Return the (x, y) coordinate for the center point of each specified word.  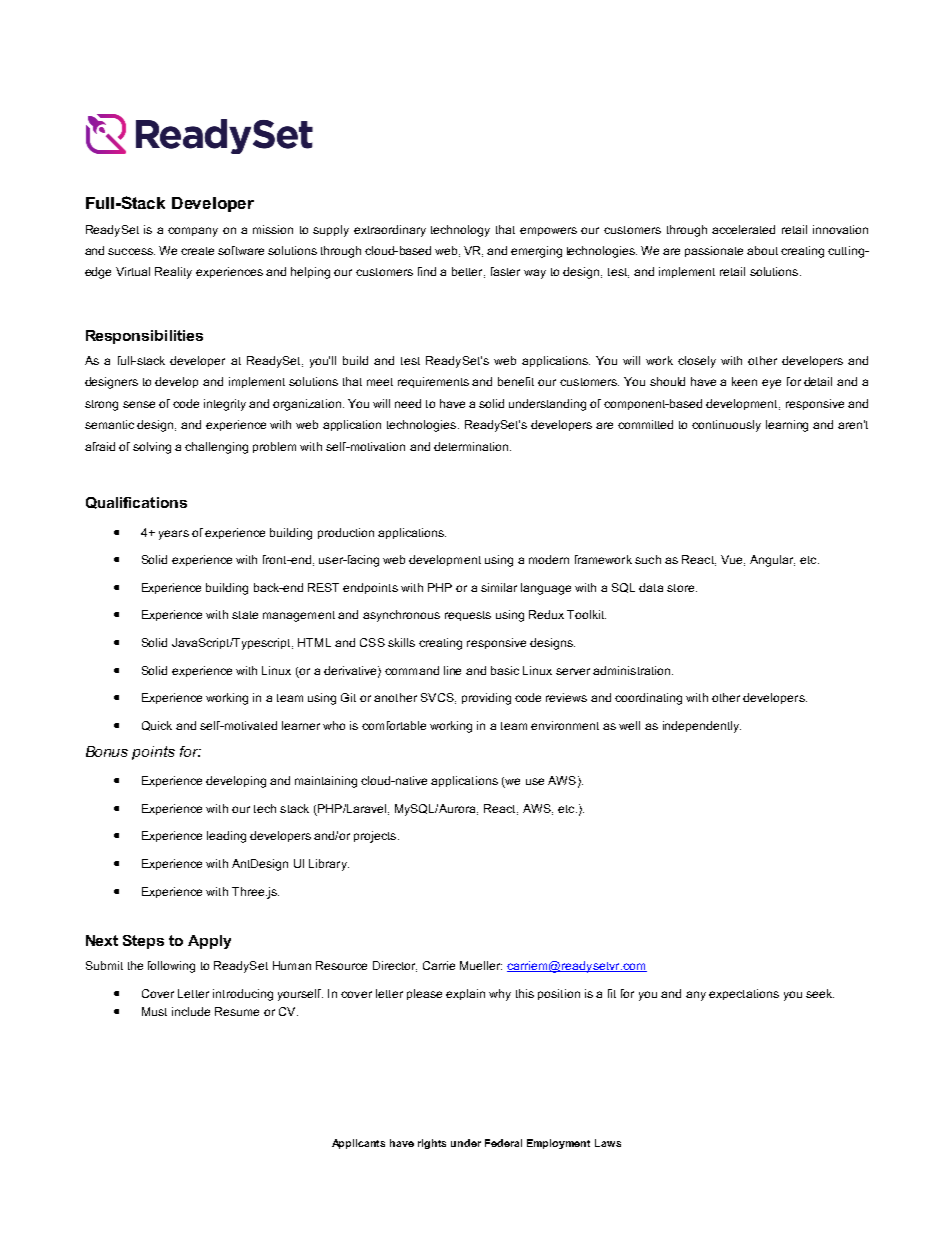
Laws (608, 1143)
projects (376, 837)
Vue (733, 560)
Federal (503, 1143)
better (468, 272)
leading (226, 837)
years (174, 535)
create (197, 251)
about (762, 250)
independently (702, 727)
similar (499, 587)
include (191, 1011)
